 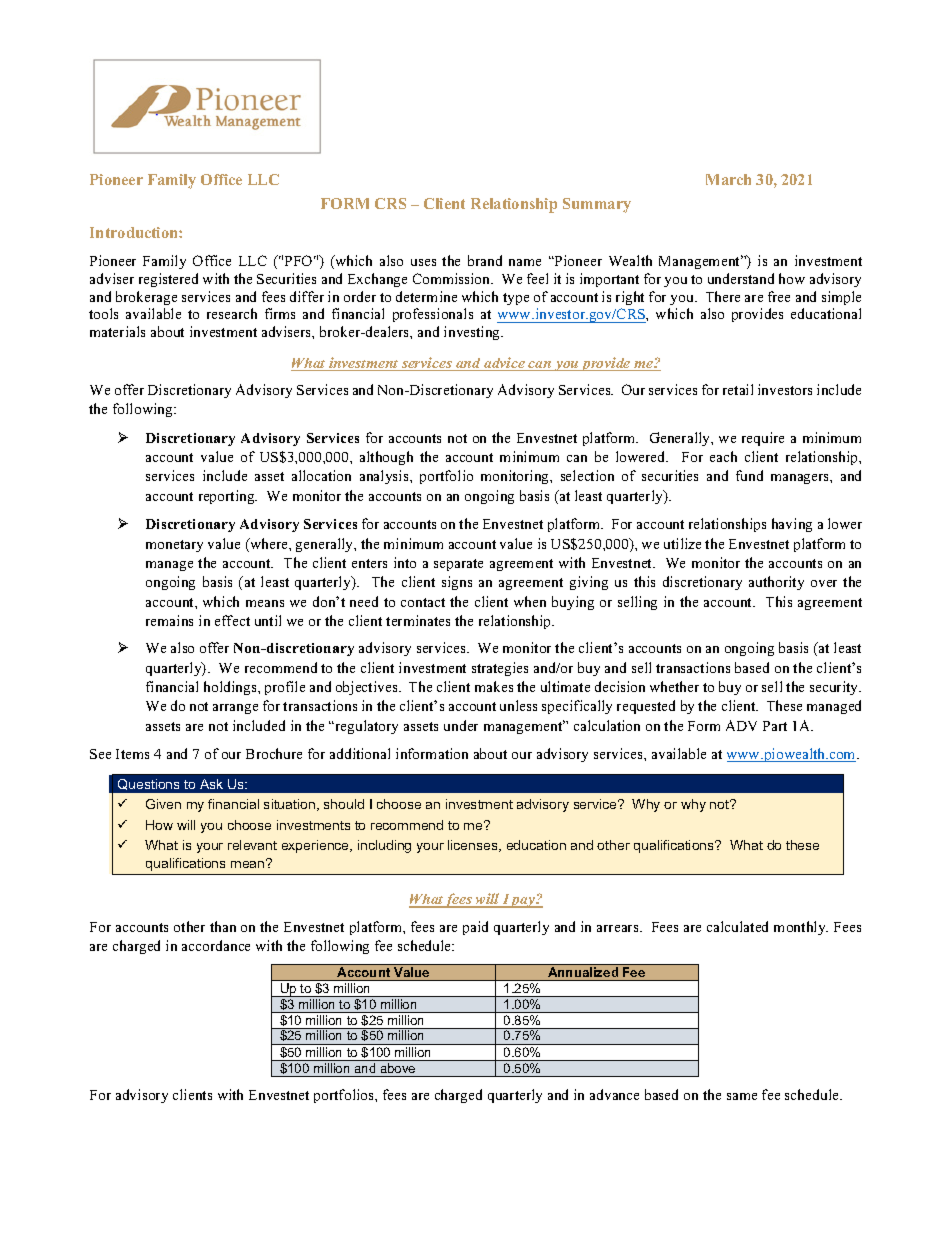 I want to click on authority, so click(x=776, y=583).
